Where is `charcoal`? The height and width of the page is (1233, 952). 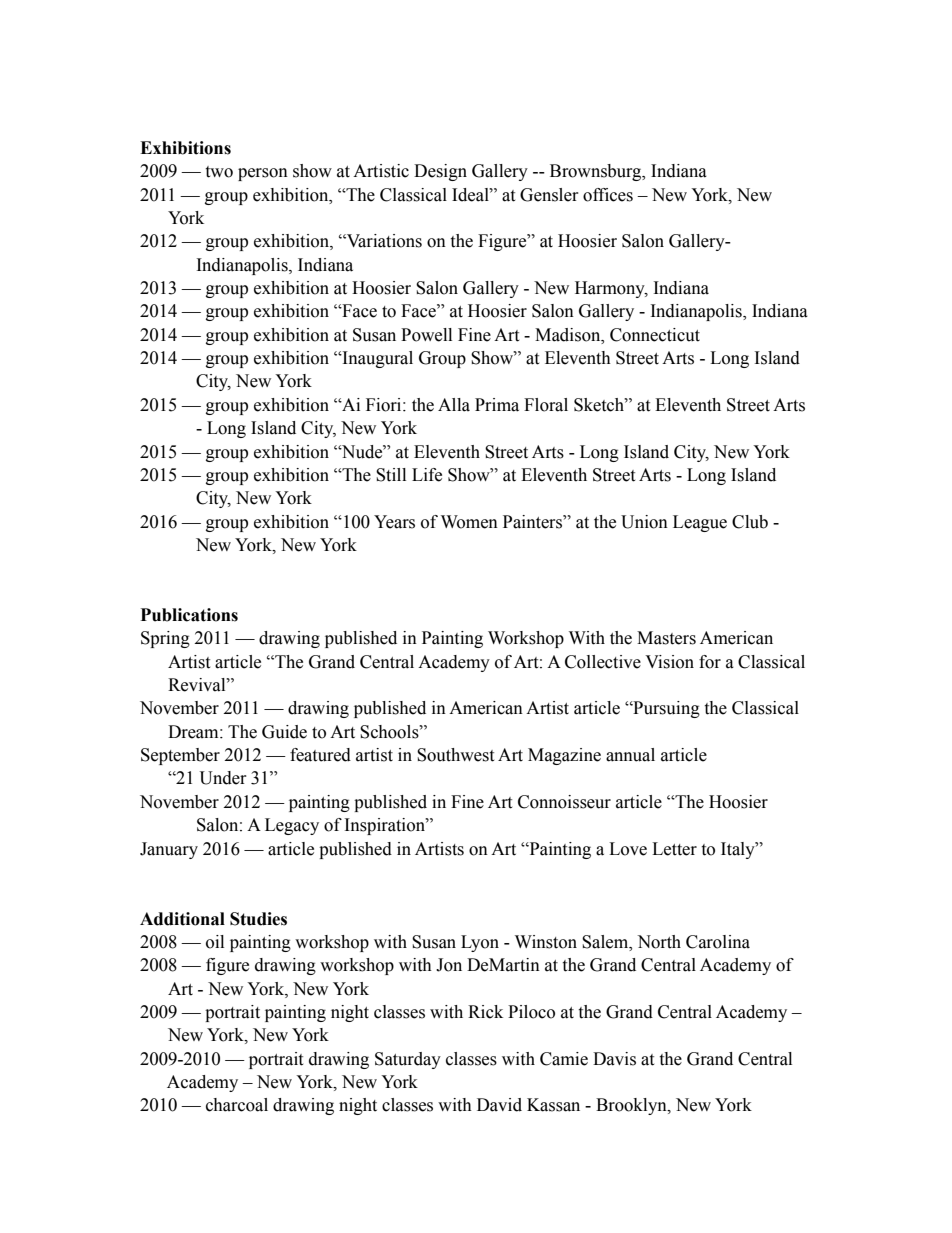 charcoal is located at coordinates (237, 1105).
